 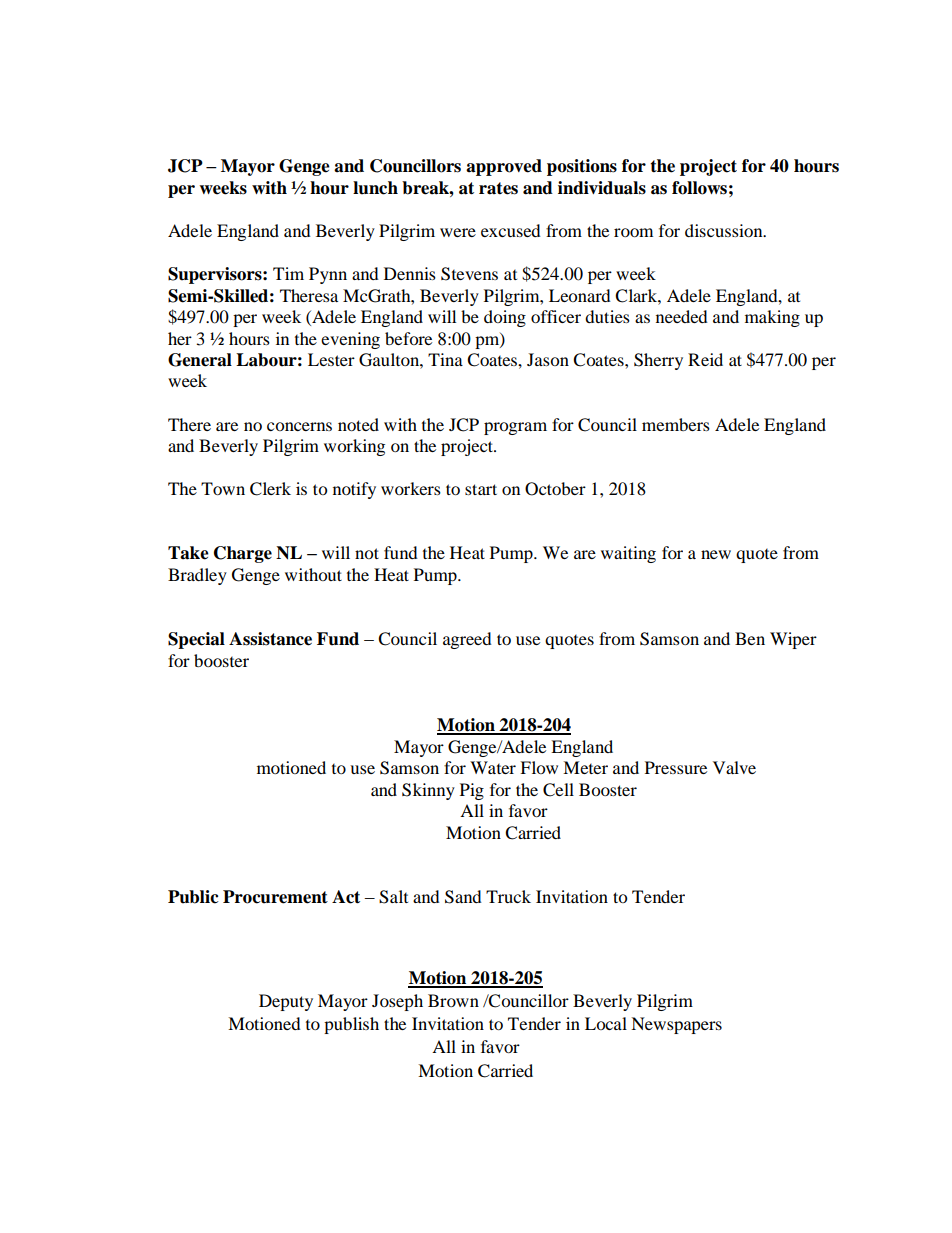 I want to click on Newspapers, so click(x=676, y=1025).
